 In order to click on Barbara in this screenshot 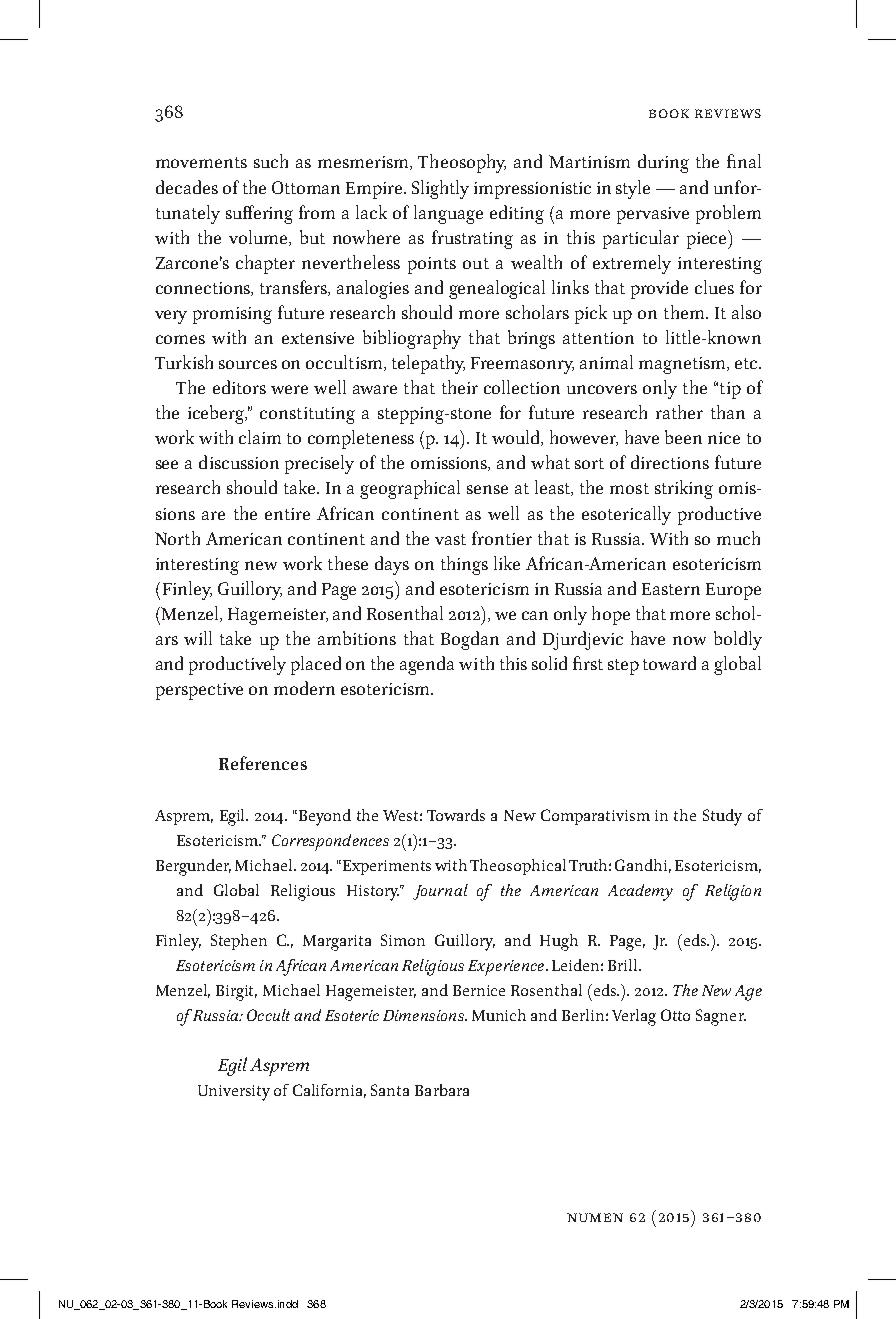, I will do `click(442, 1090)`.
